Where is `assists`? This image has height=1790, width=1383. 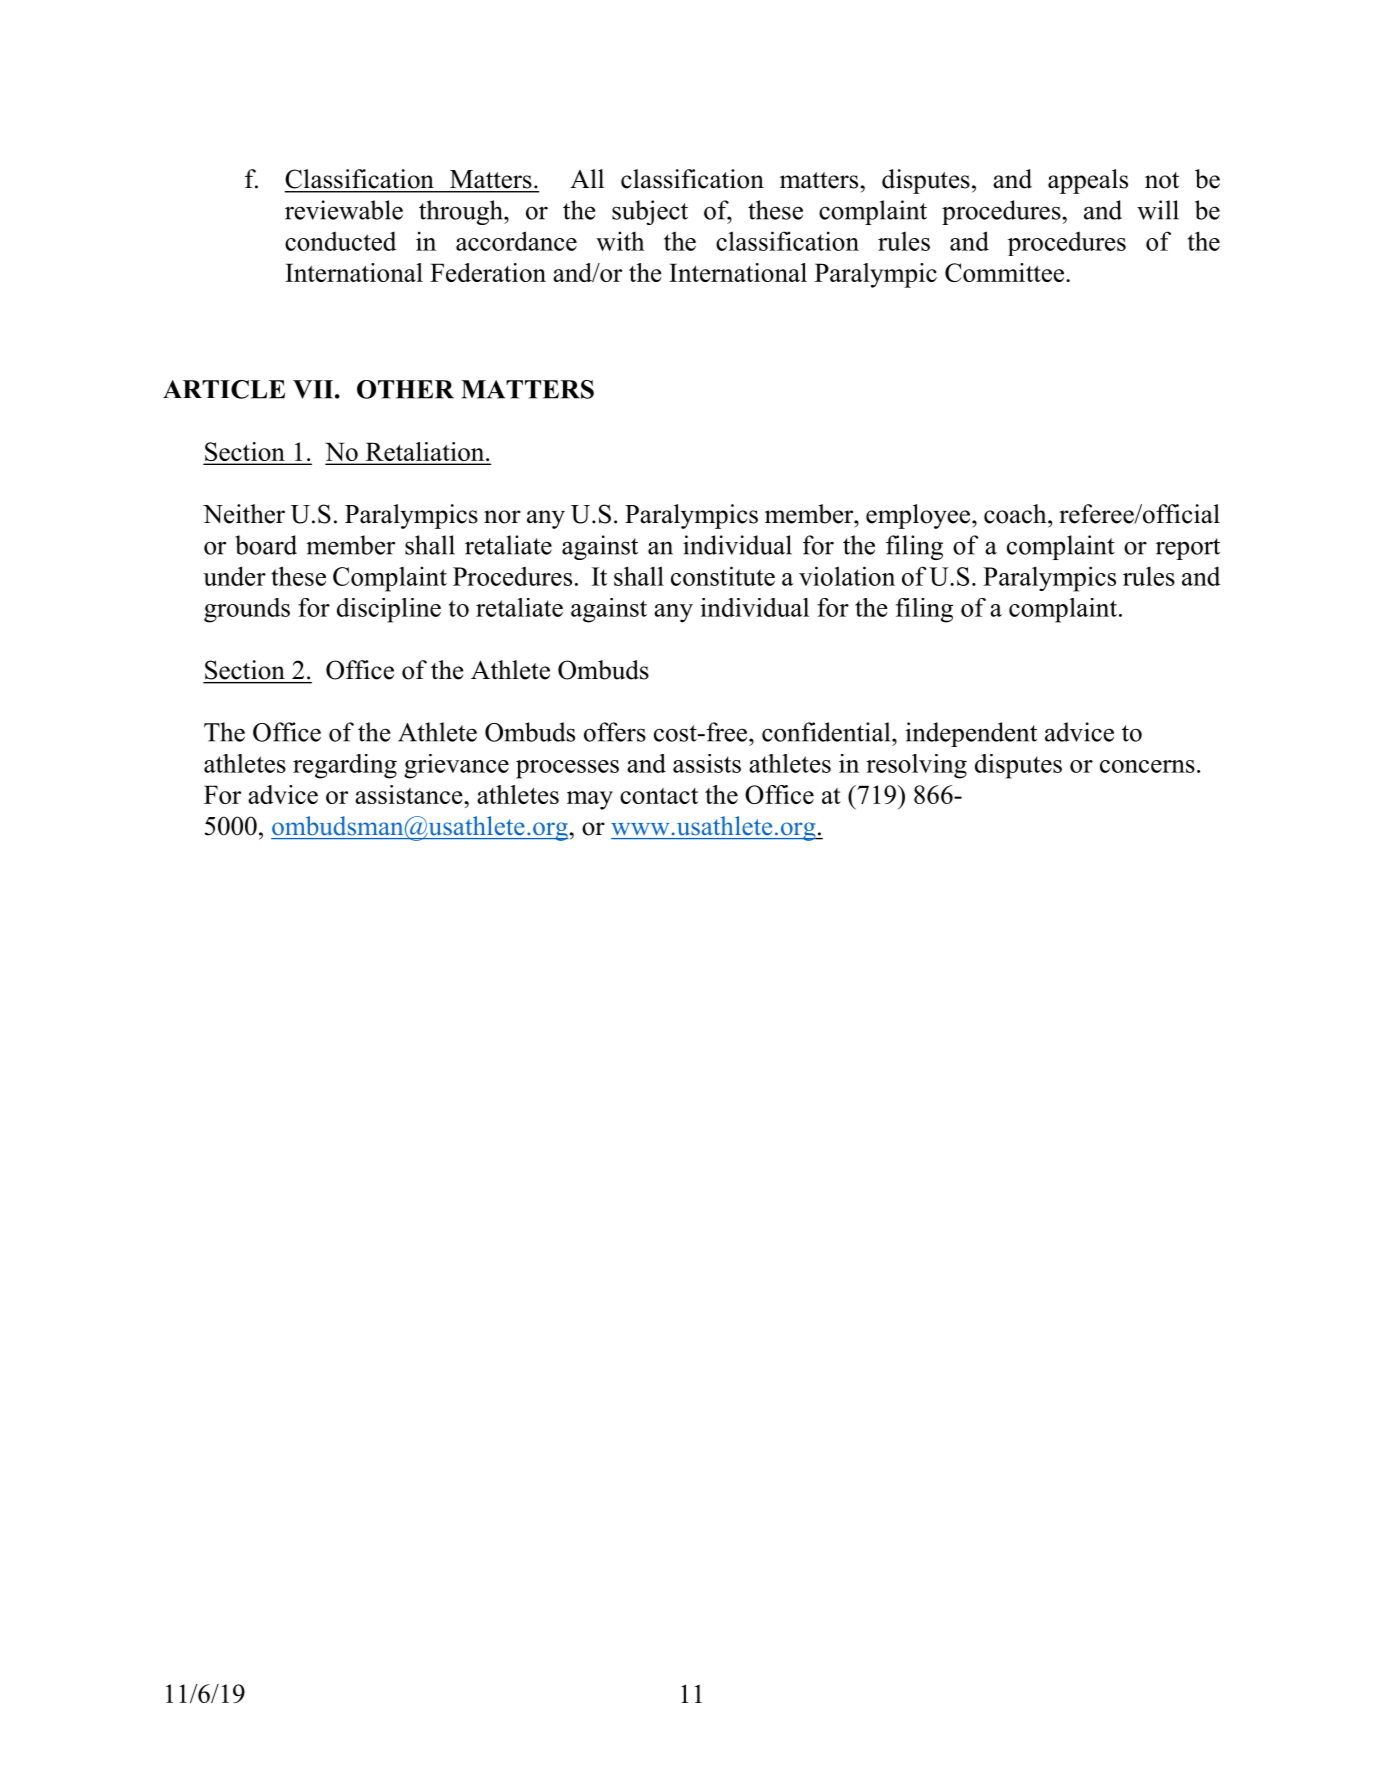 assists is located at coordinates (707, 763).
